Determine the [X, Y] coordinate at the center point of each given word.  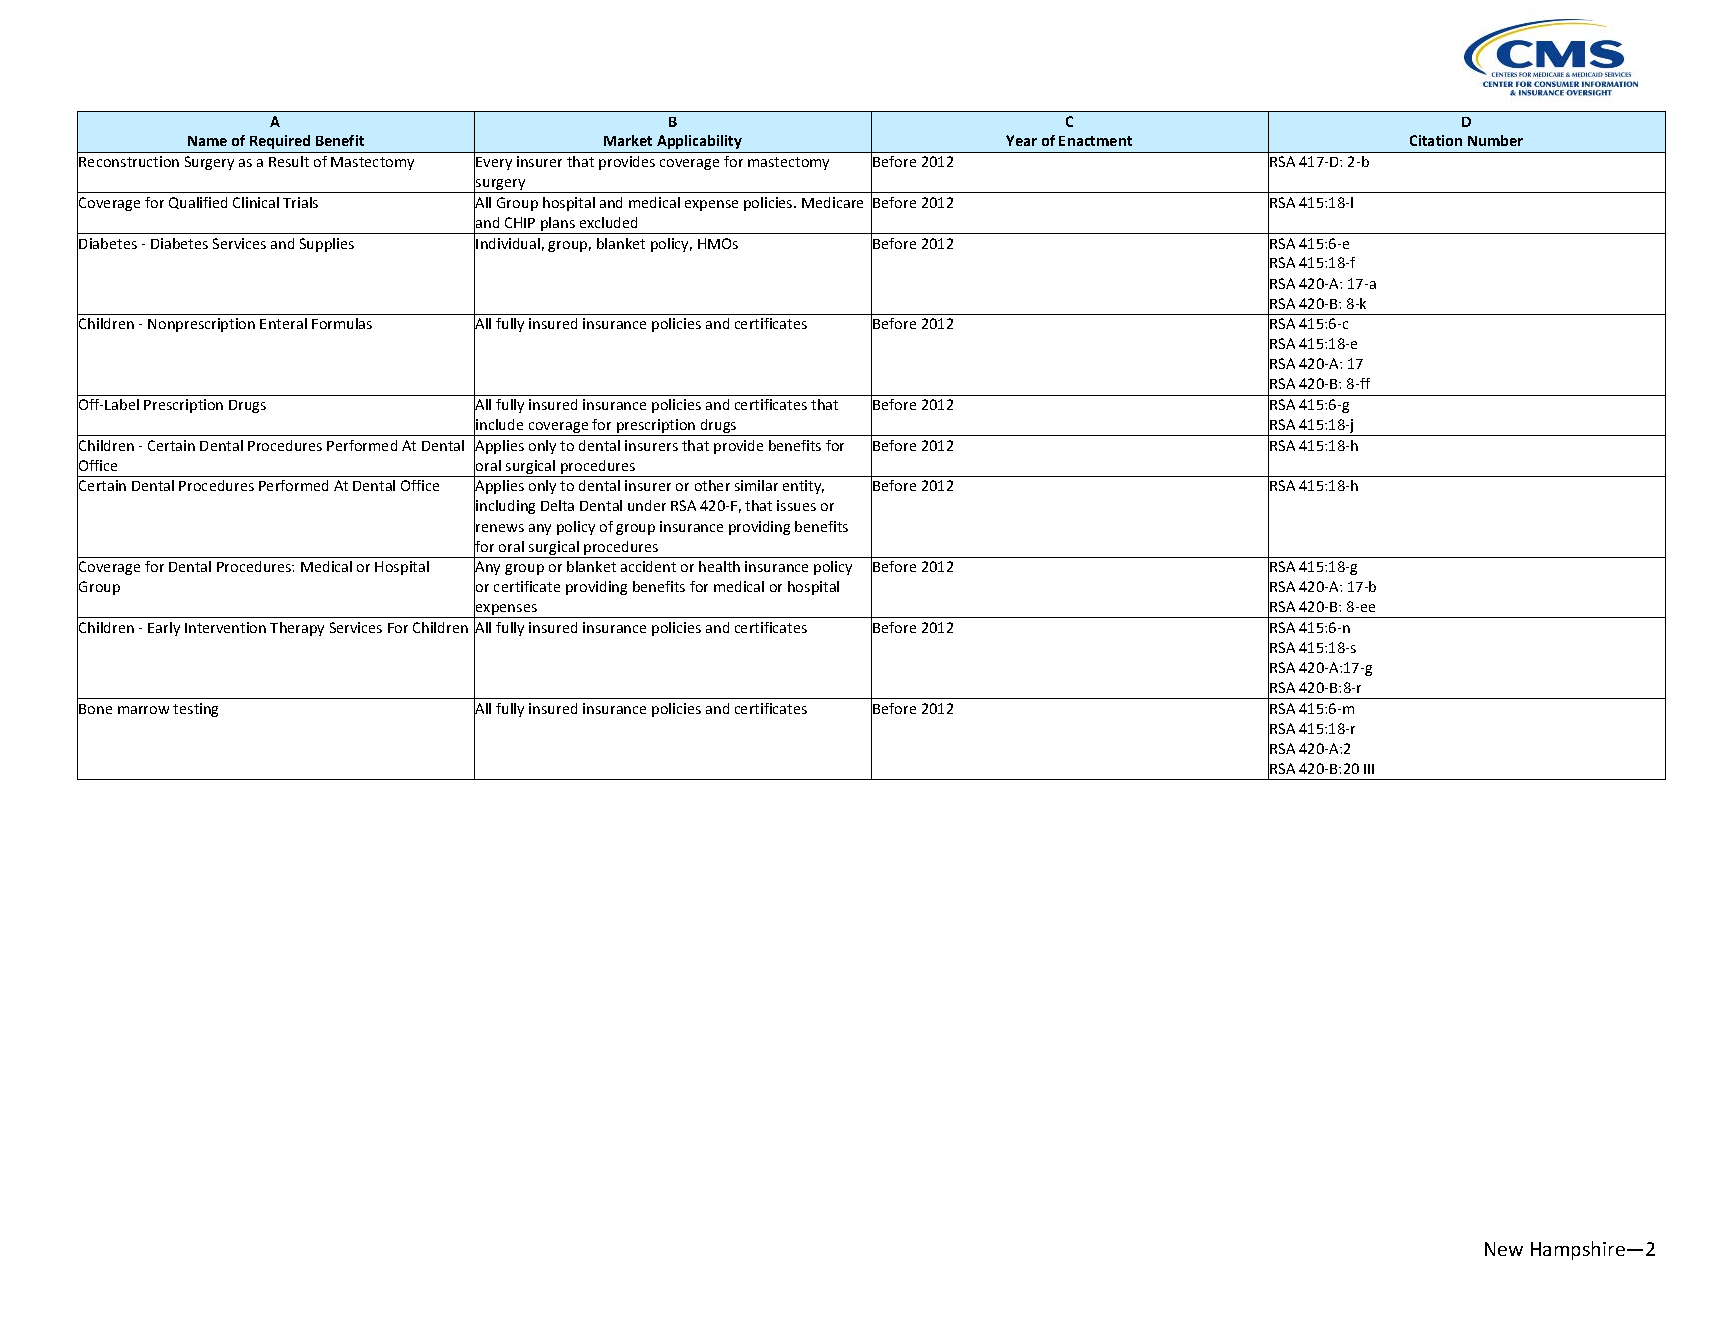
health [719, 566]
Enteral [283, 323]
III [1369, 769]
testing [195, 710]
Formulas [342, 323]
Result [289, 161]
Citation [1436, 140]
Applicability [699, 142]
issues [796, 505]
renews [500, 528]
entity [803, 487]
